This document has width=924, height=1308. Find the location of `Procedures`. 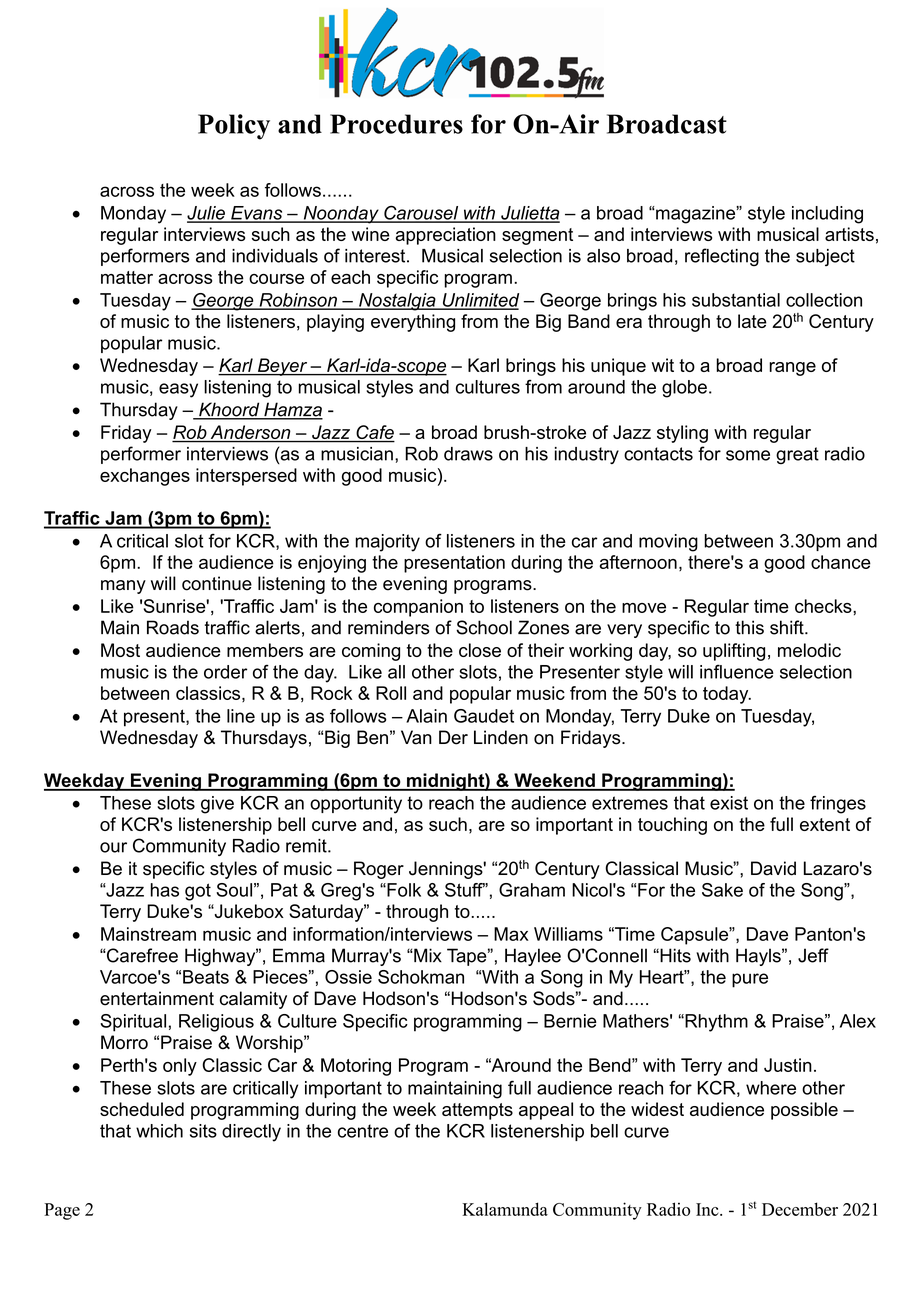

Procedures is located at coordinates (396, 124).
